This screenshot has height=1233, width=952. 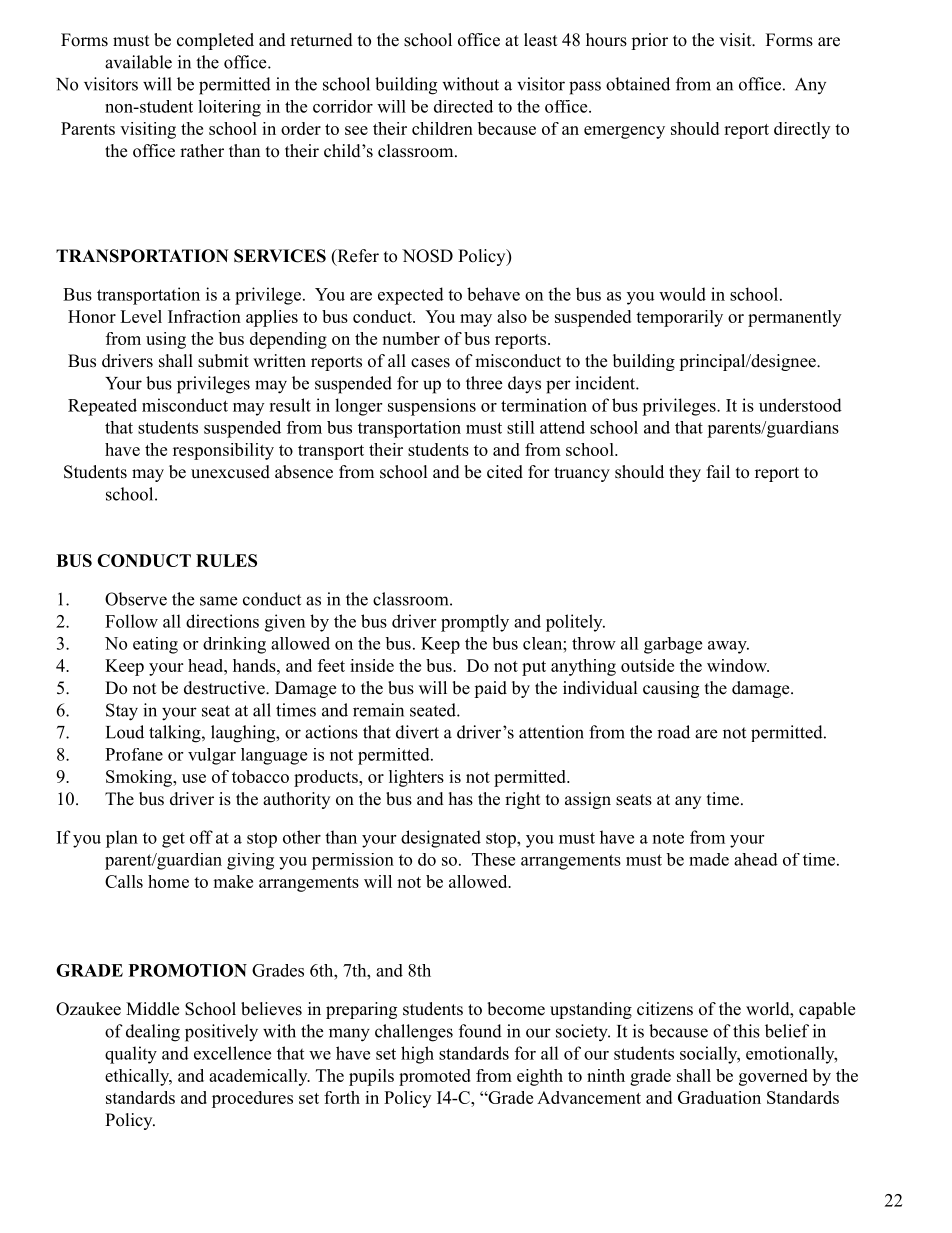 I want to click on promoted, so click(x=435, y=1077).
